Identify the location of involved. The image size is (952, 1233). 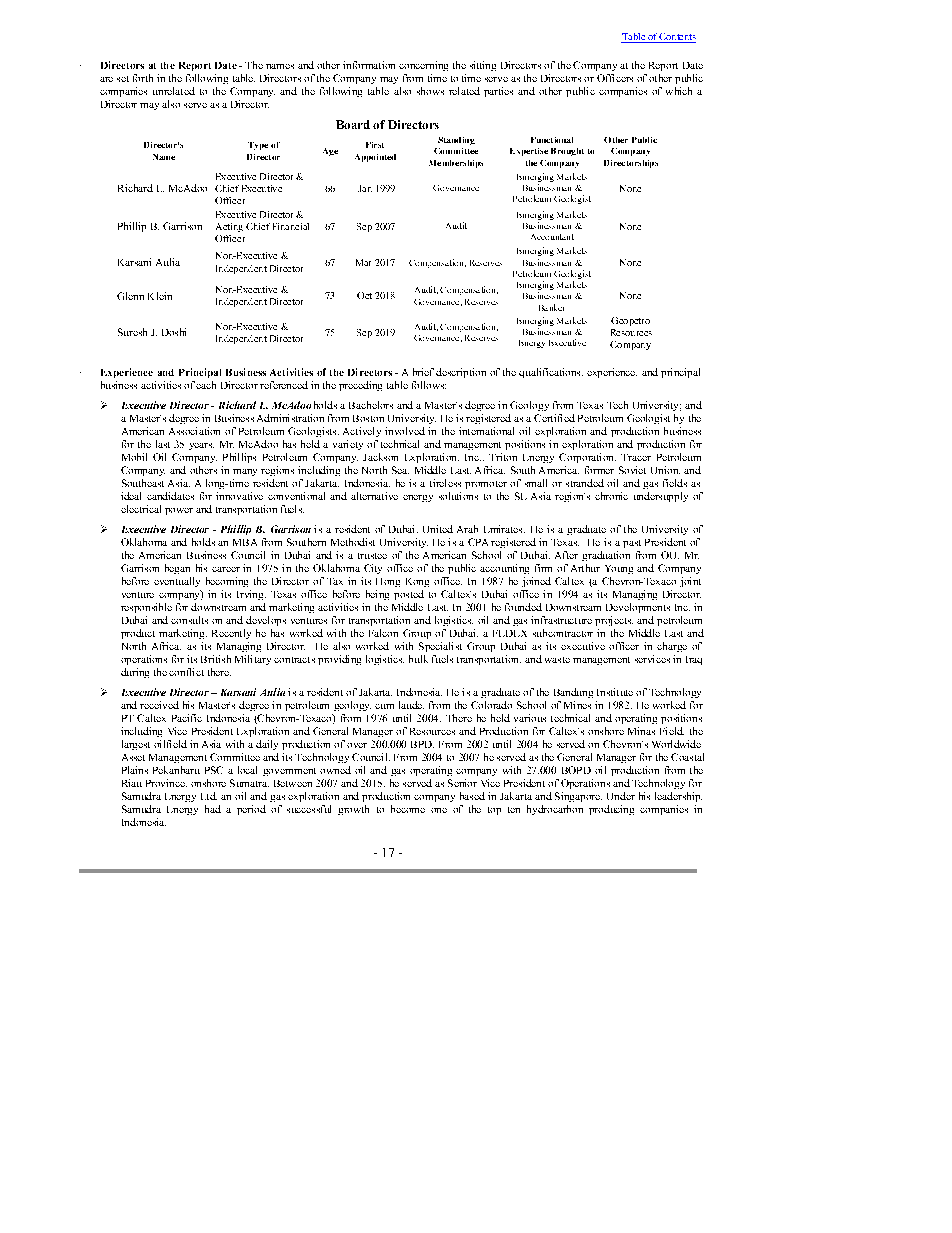
(405, 431).
